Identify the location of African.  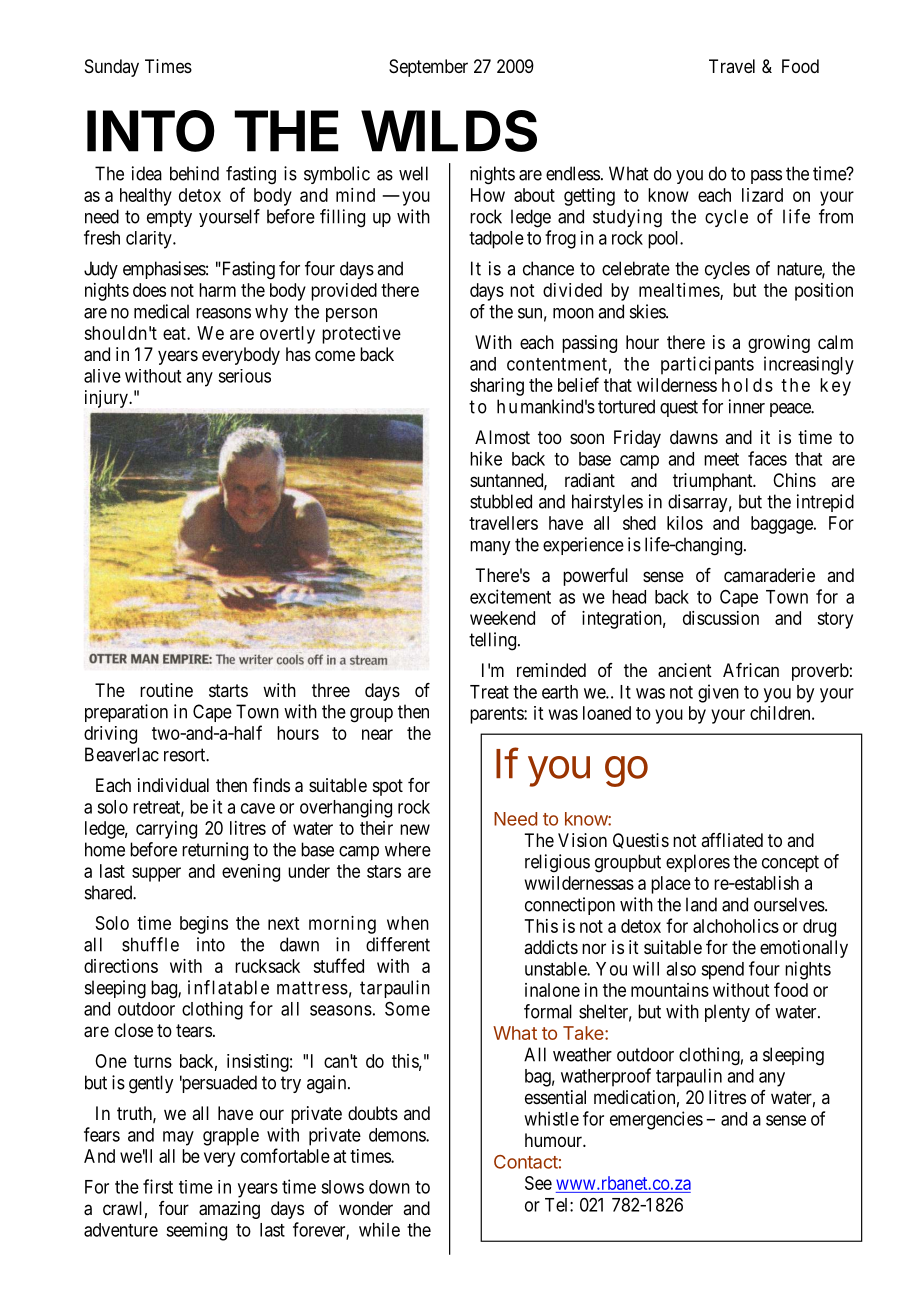
(751, 670).
